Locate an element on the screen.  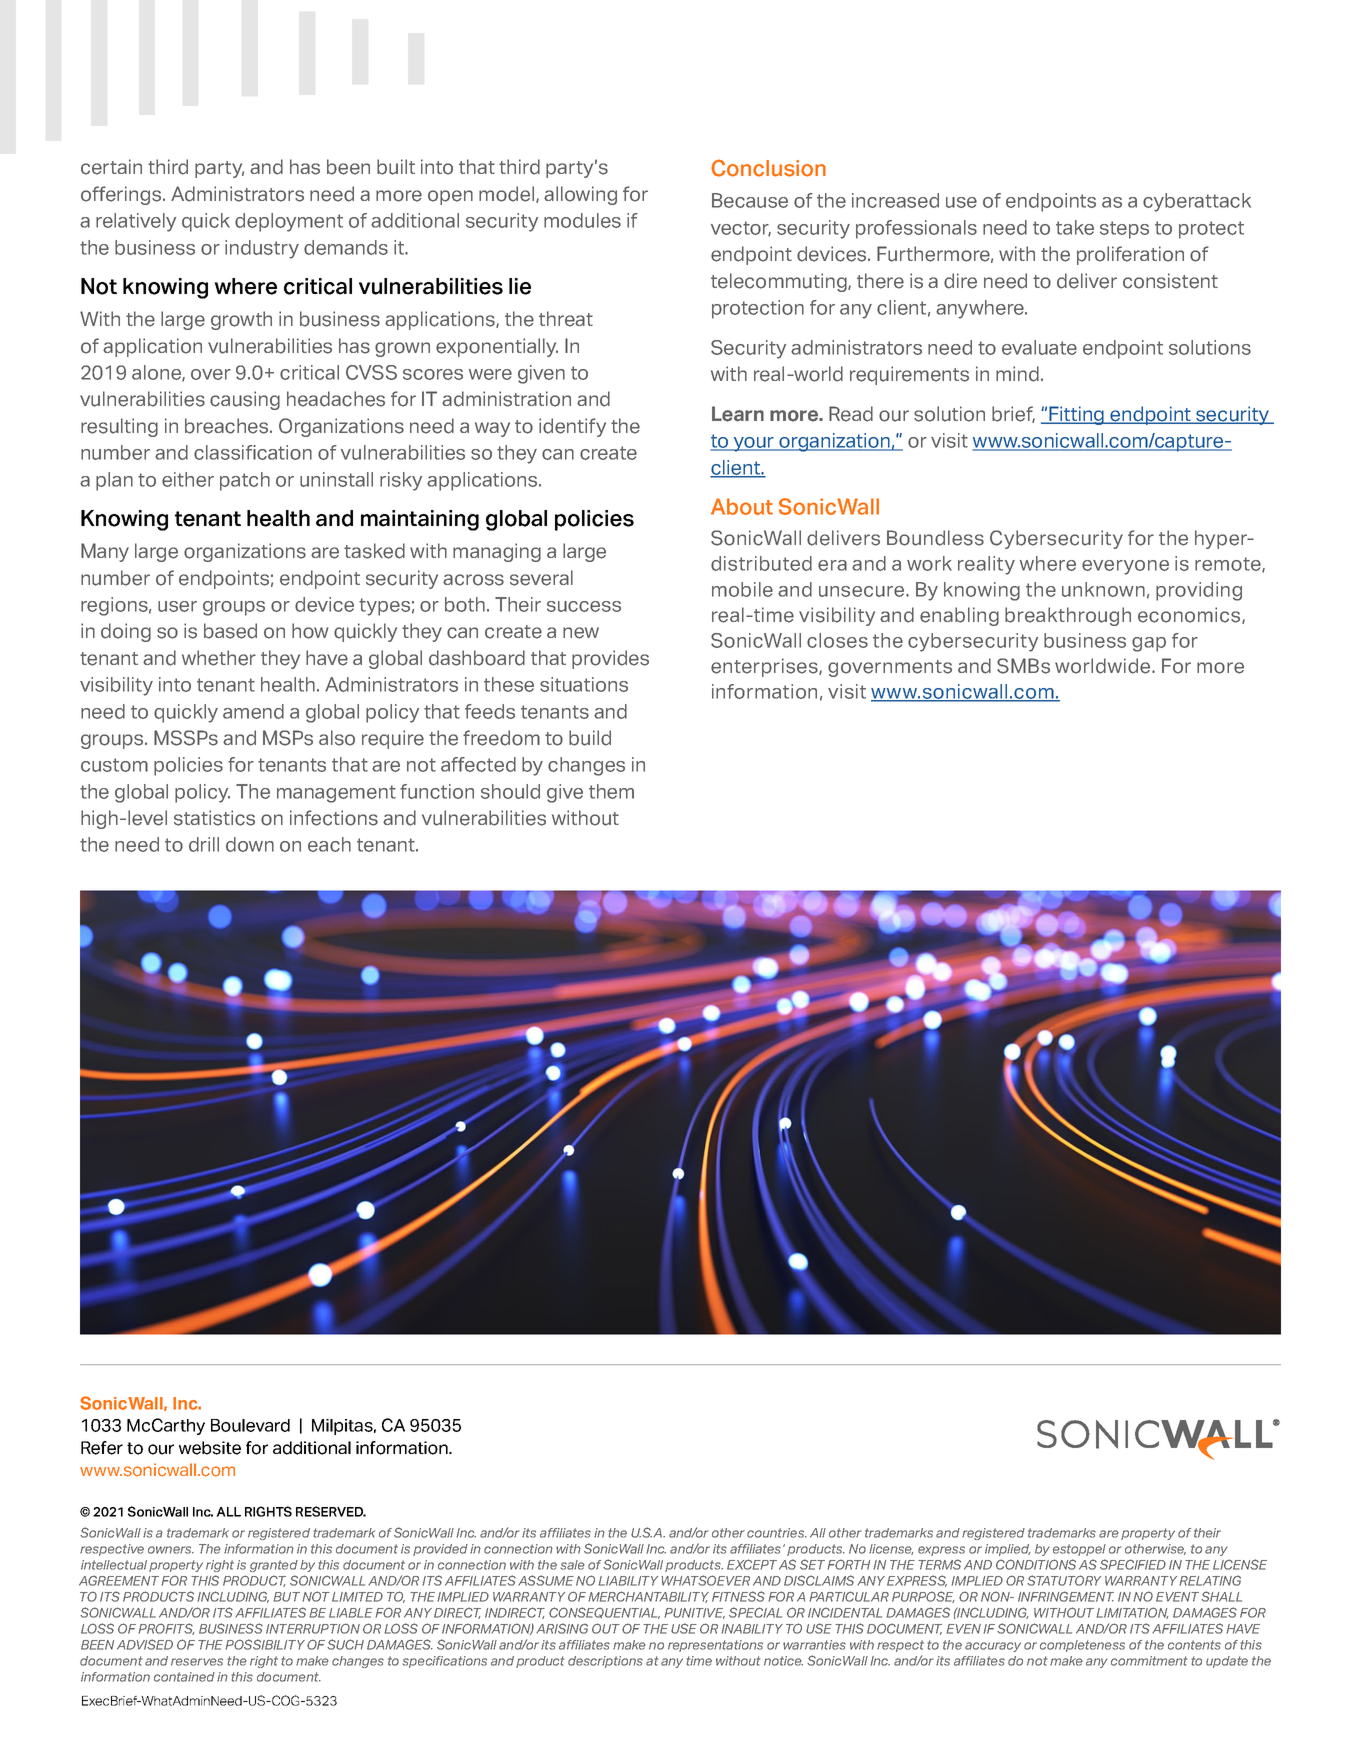
PUNITIVE is located at coordinates (694, 1613).
